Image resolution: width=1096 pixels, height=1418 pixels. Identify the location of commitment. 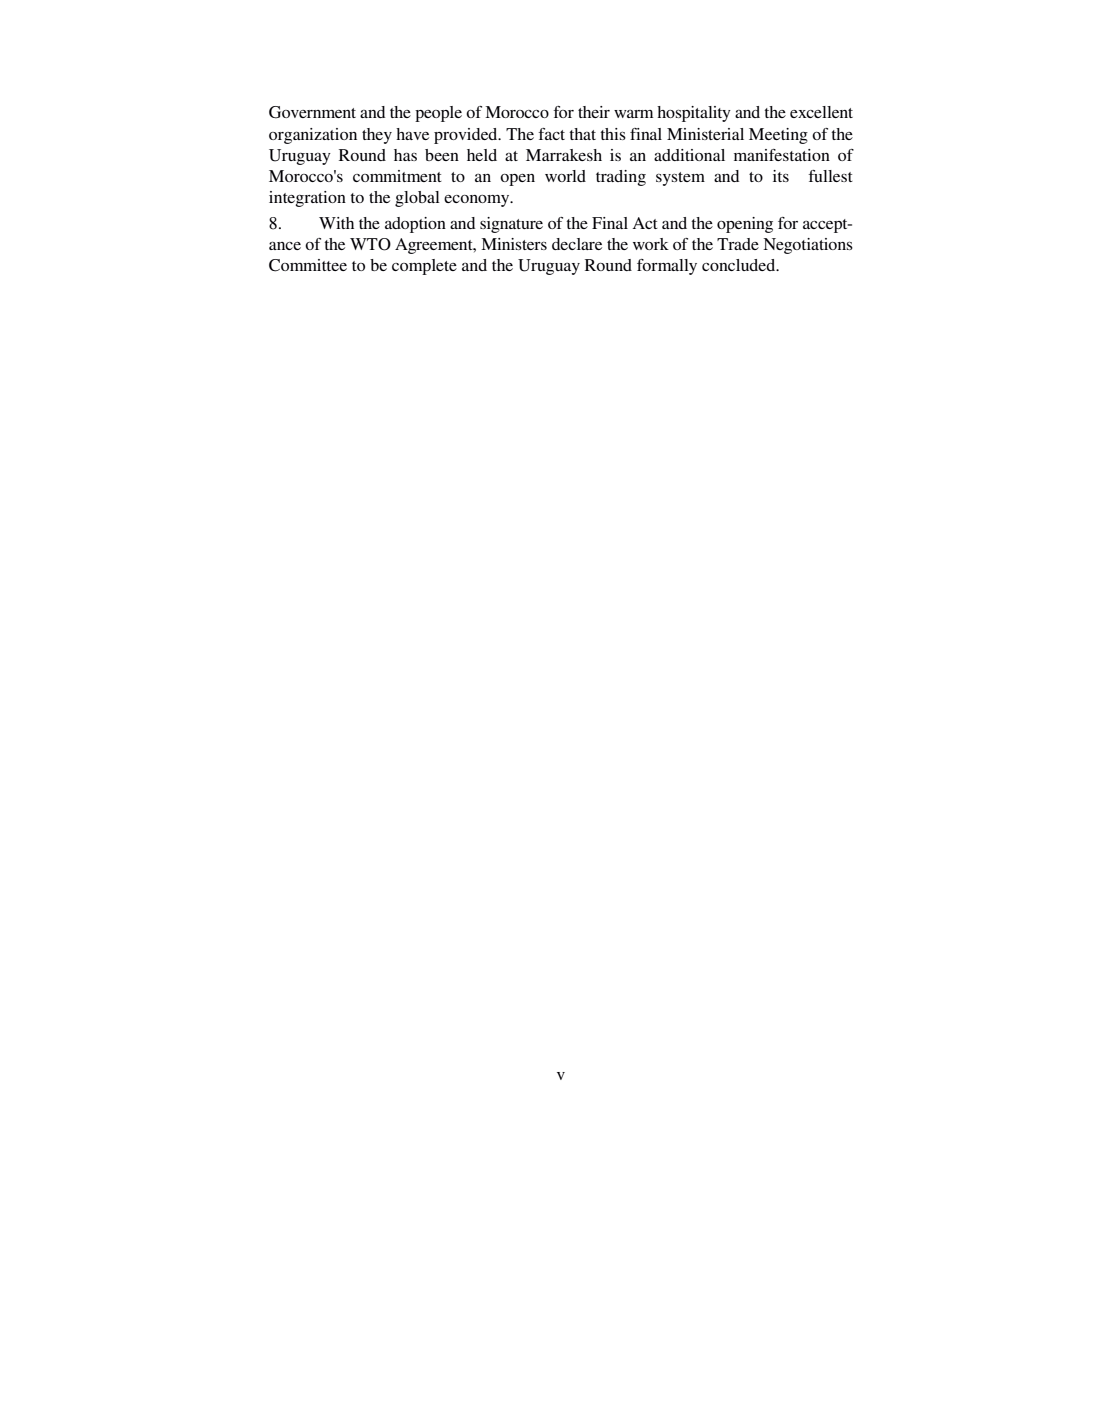
(397, 176).
